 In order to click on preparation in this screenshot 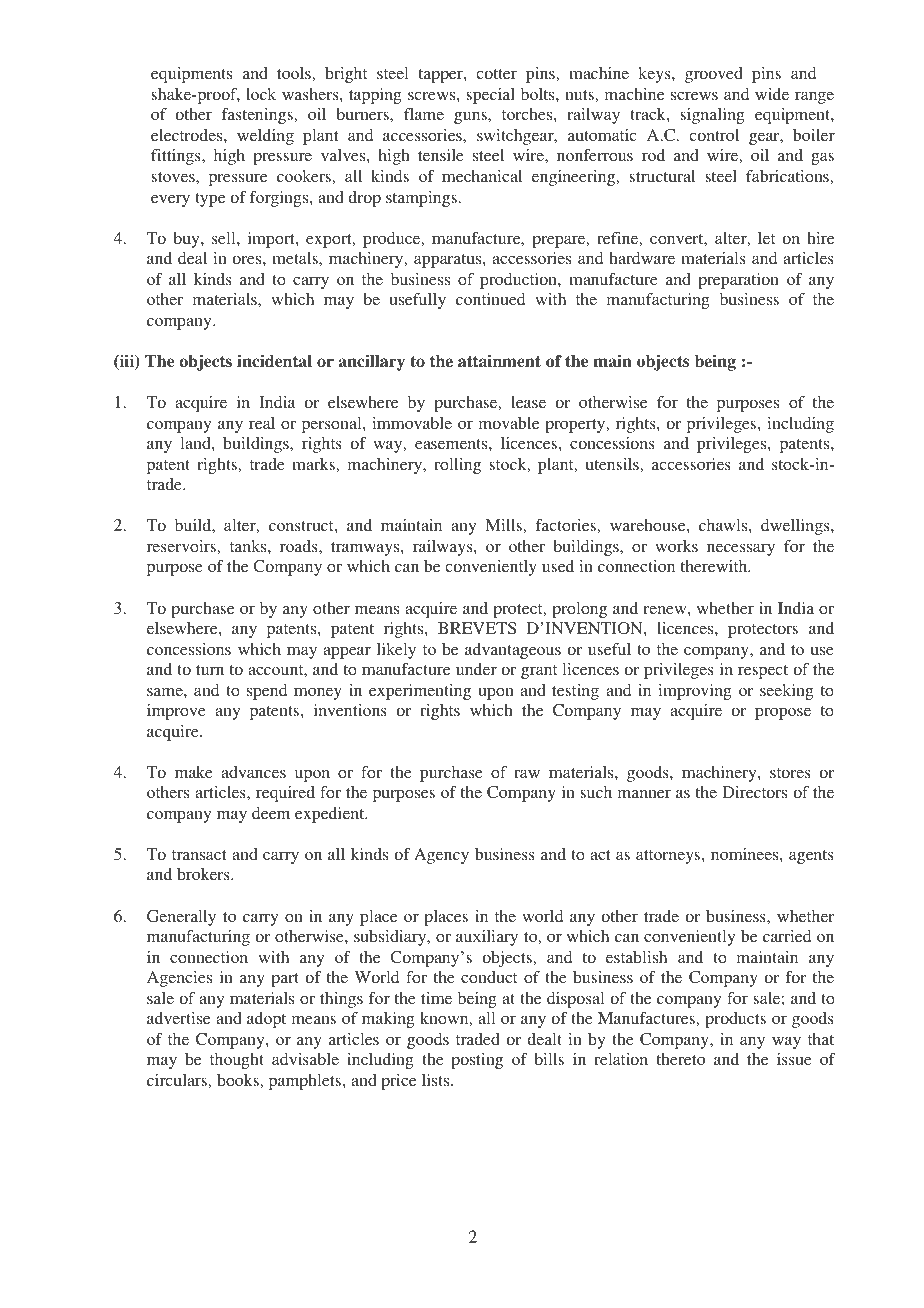, I will do `click(738, 281)`.
